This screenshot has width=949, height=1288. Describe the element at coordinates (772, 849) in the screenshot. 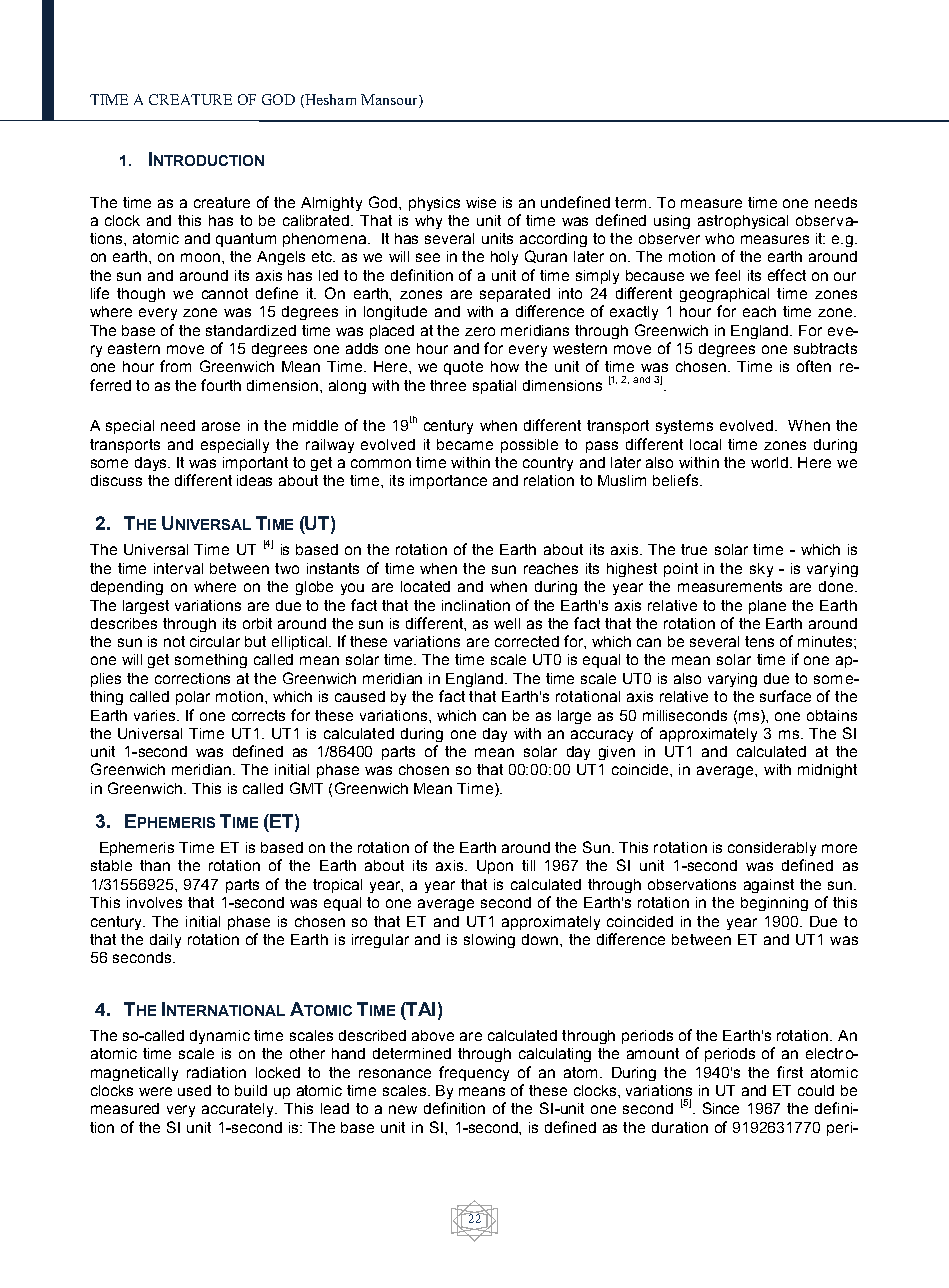

I see `considerably` at that location.
